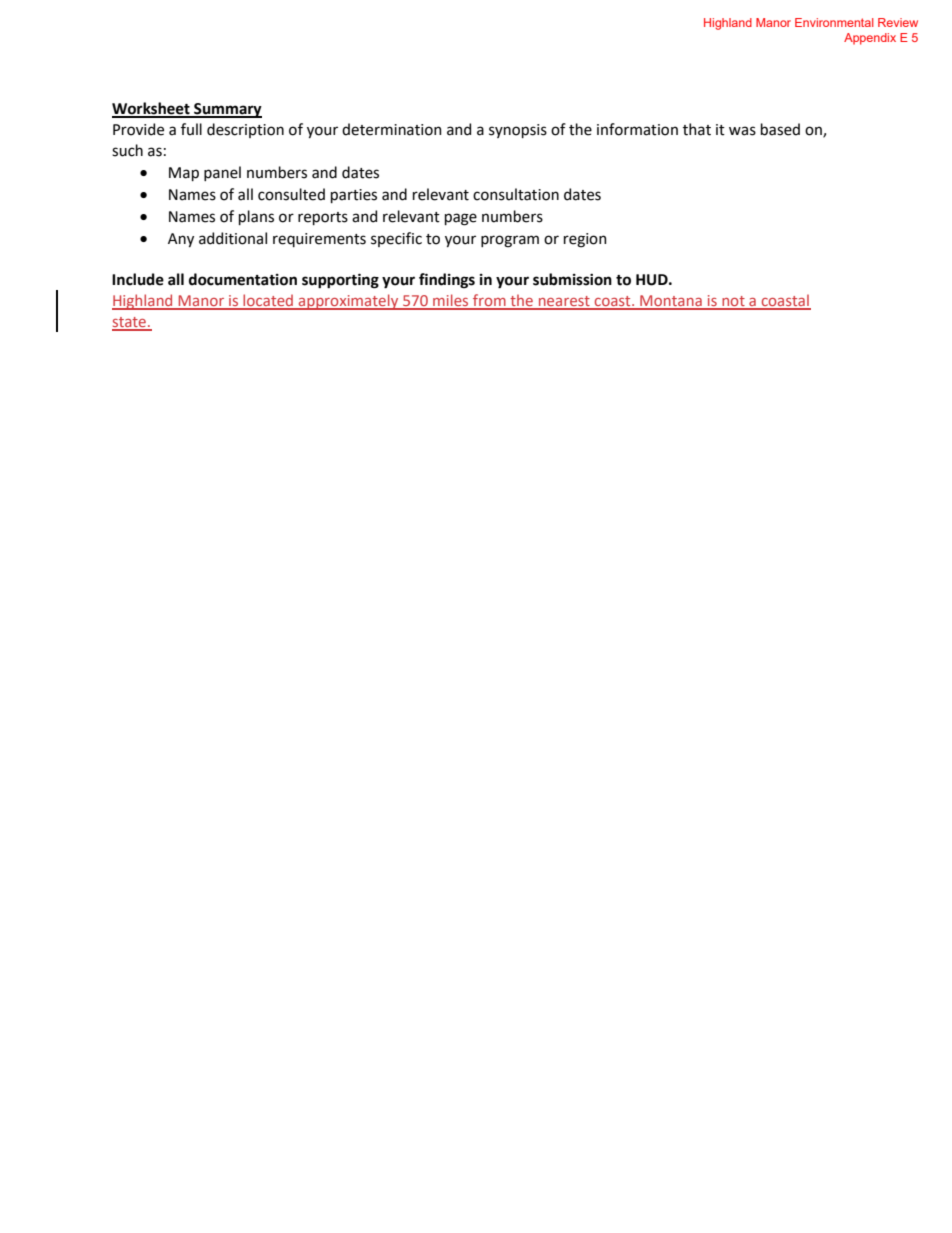  What do you see at coordinates (516, 194) in the page?
I see `consultation` at bounding box center [516, 194].
